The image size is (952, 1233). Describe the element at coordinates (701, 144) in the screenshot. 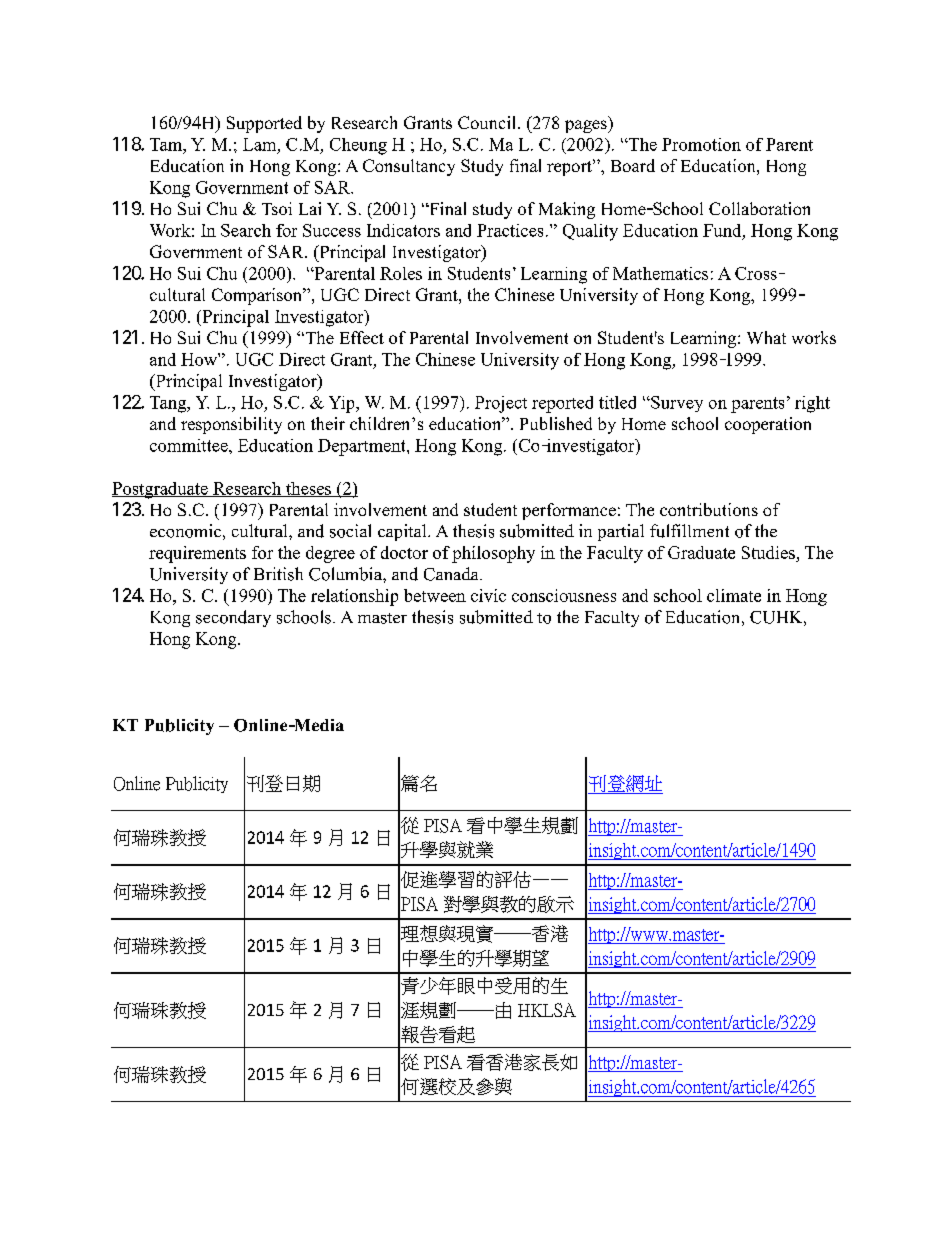

I see `Promotion` at that location.
